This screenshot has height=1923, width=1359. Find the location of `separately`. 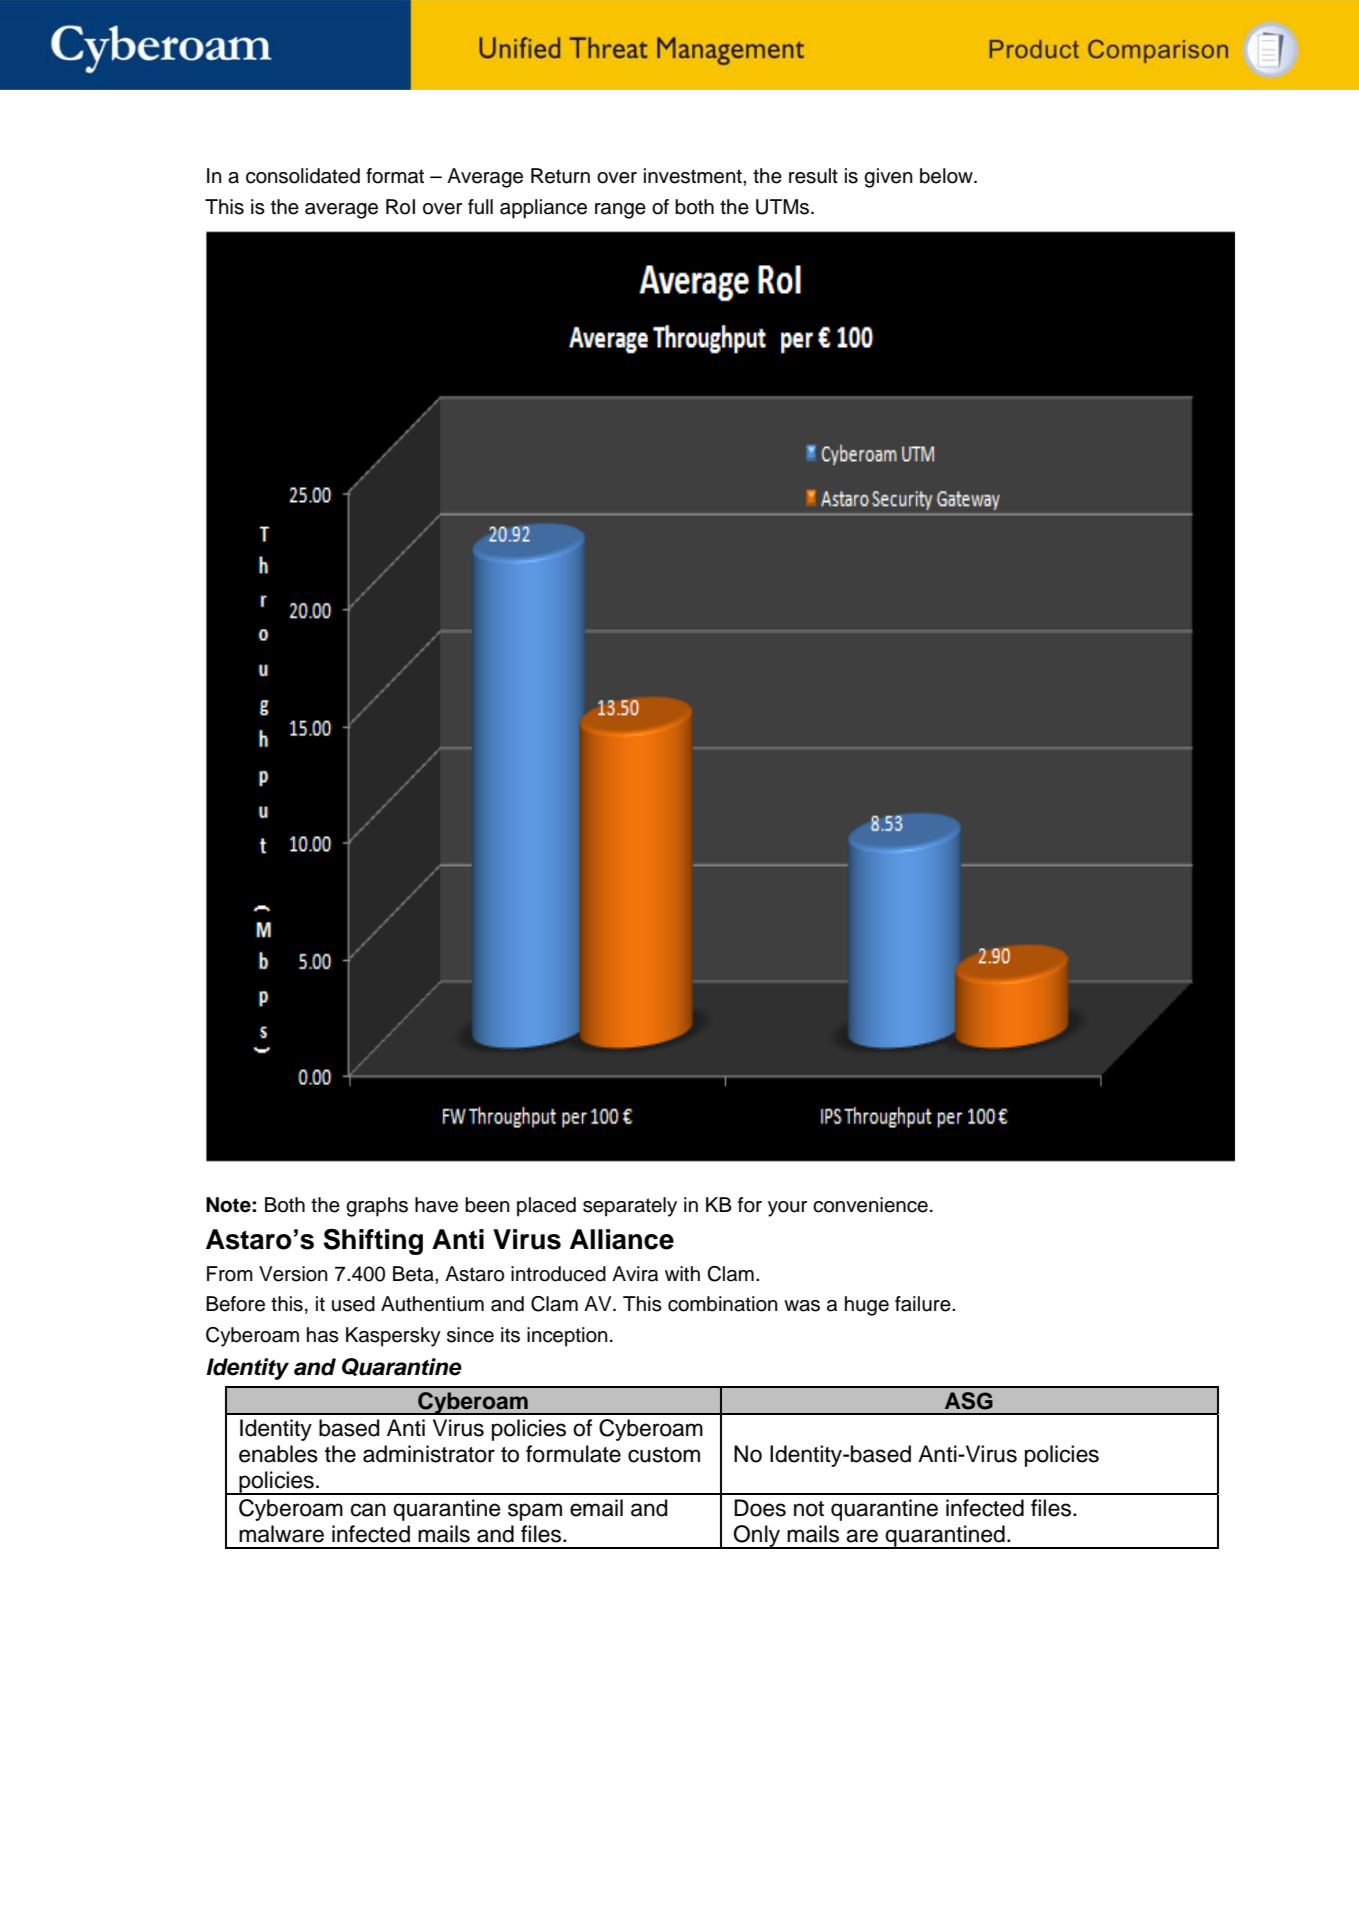

separately is located at coordinates (630, 1207).
